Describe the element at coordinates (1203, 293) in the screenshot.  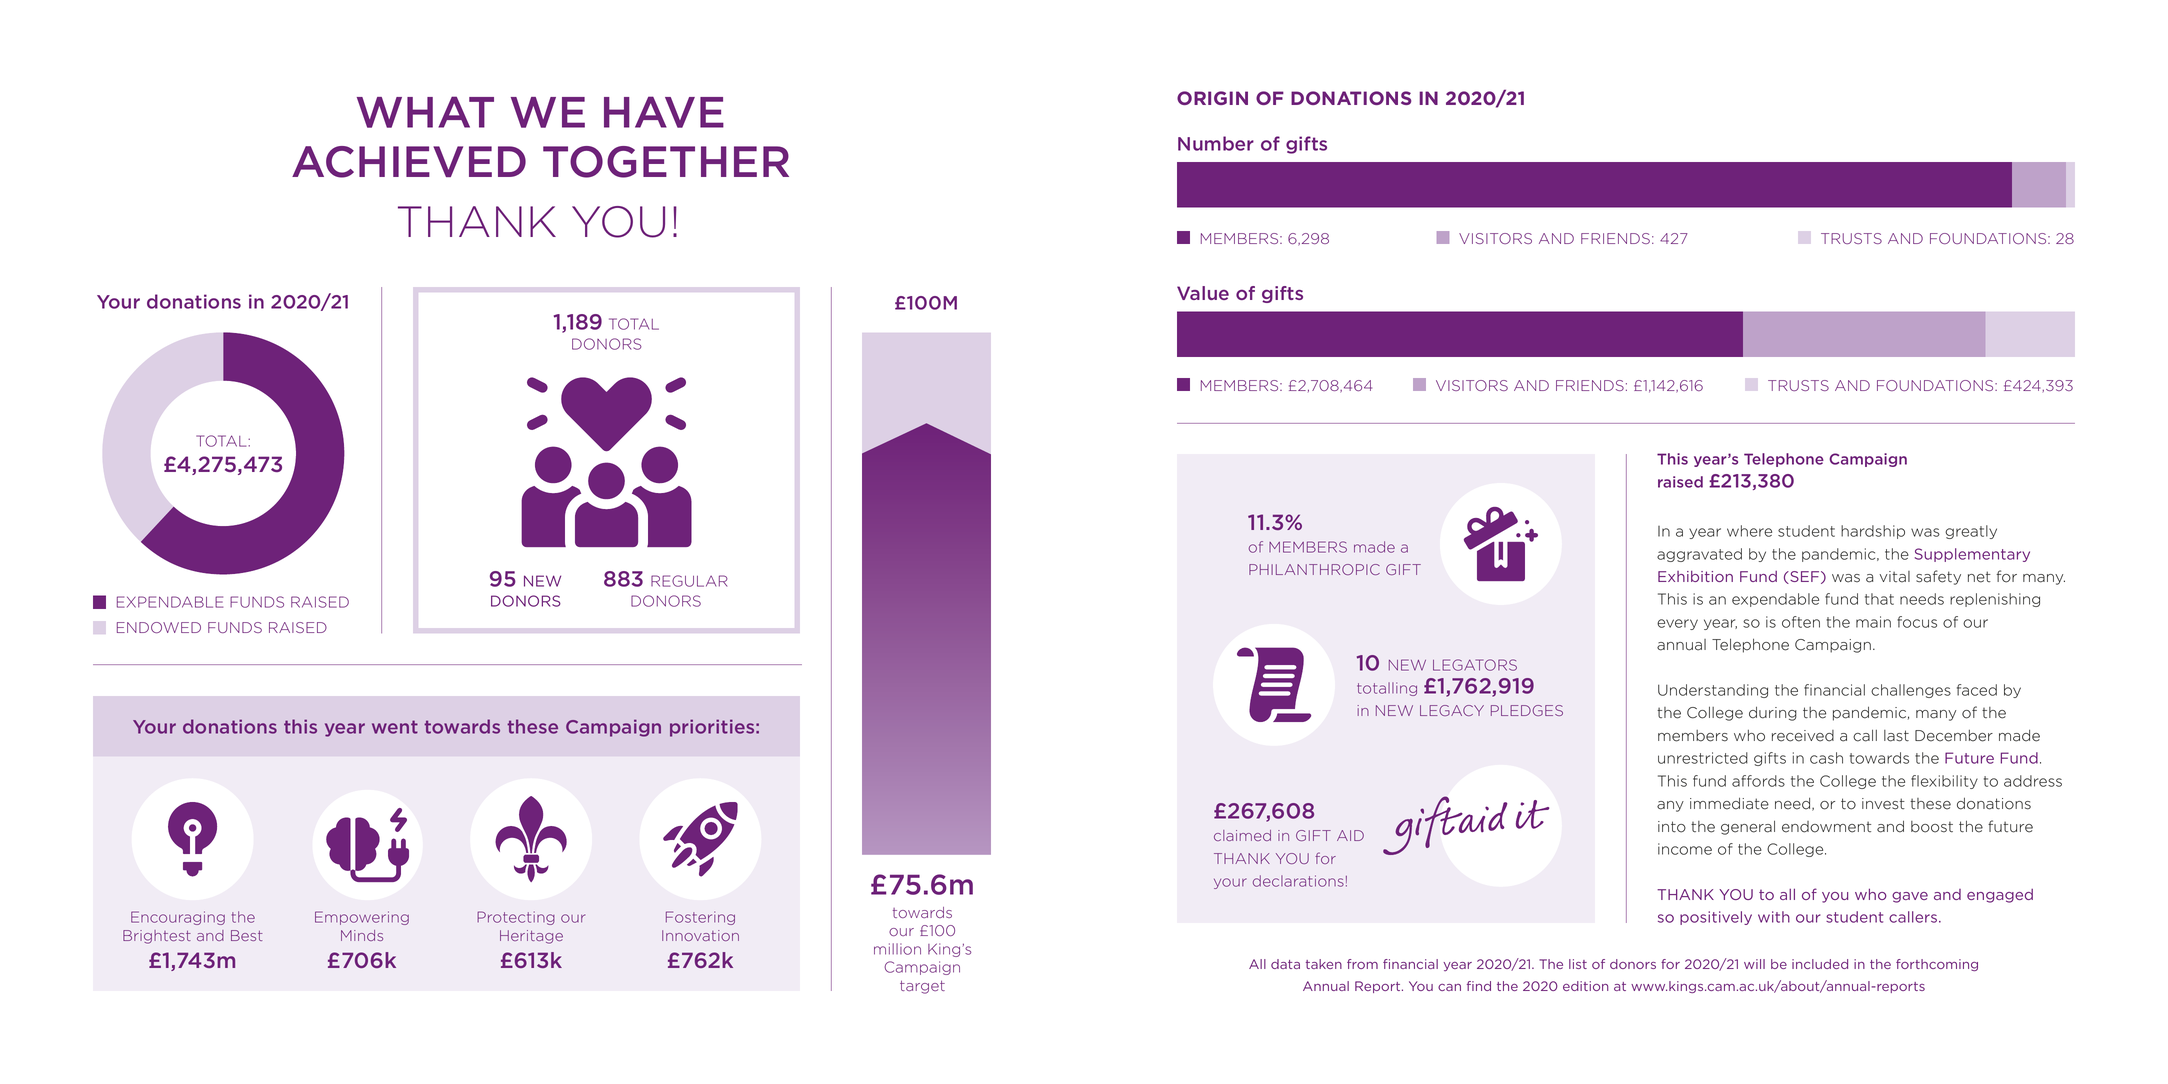
I see `Value` at that location.
